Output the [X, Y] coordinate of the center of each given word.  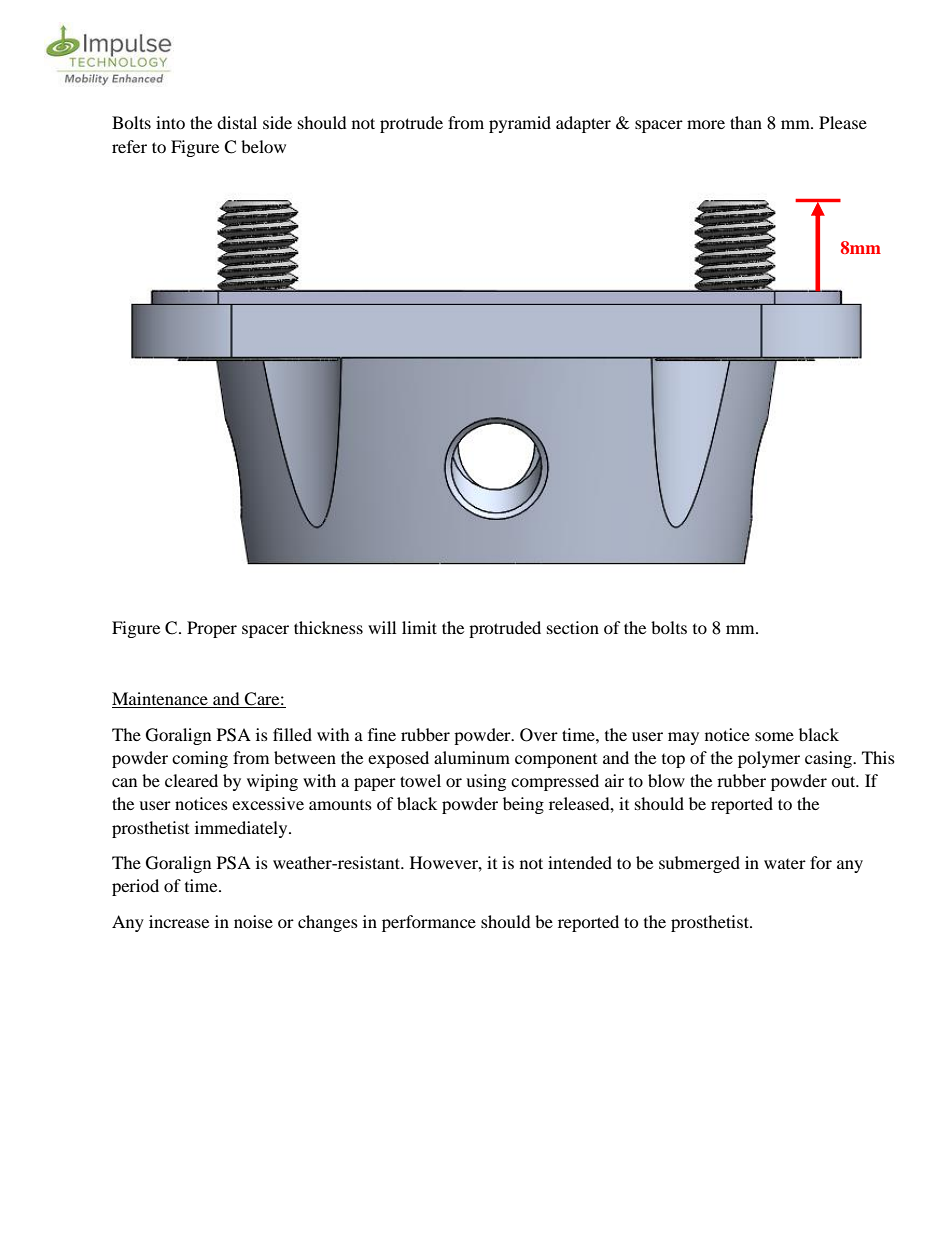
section [573, 627]
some [774, 736]
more [706, 124]
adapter [583, 124]
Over [539, 735]
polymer [769, 759]
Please [843, 122]
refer [129, 146]
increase [179, 921]
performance [429, 923]
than [746, 122]
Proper [212, 629]
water [785, 864]
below [263, 146]
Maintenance [161, 700]
